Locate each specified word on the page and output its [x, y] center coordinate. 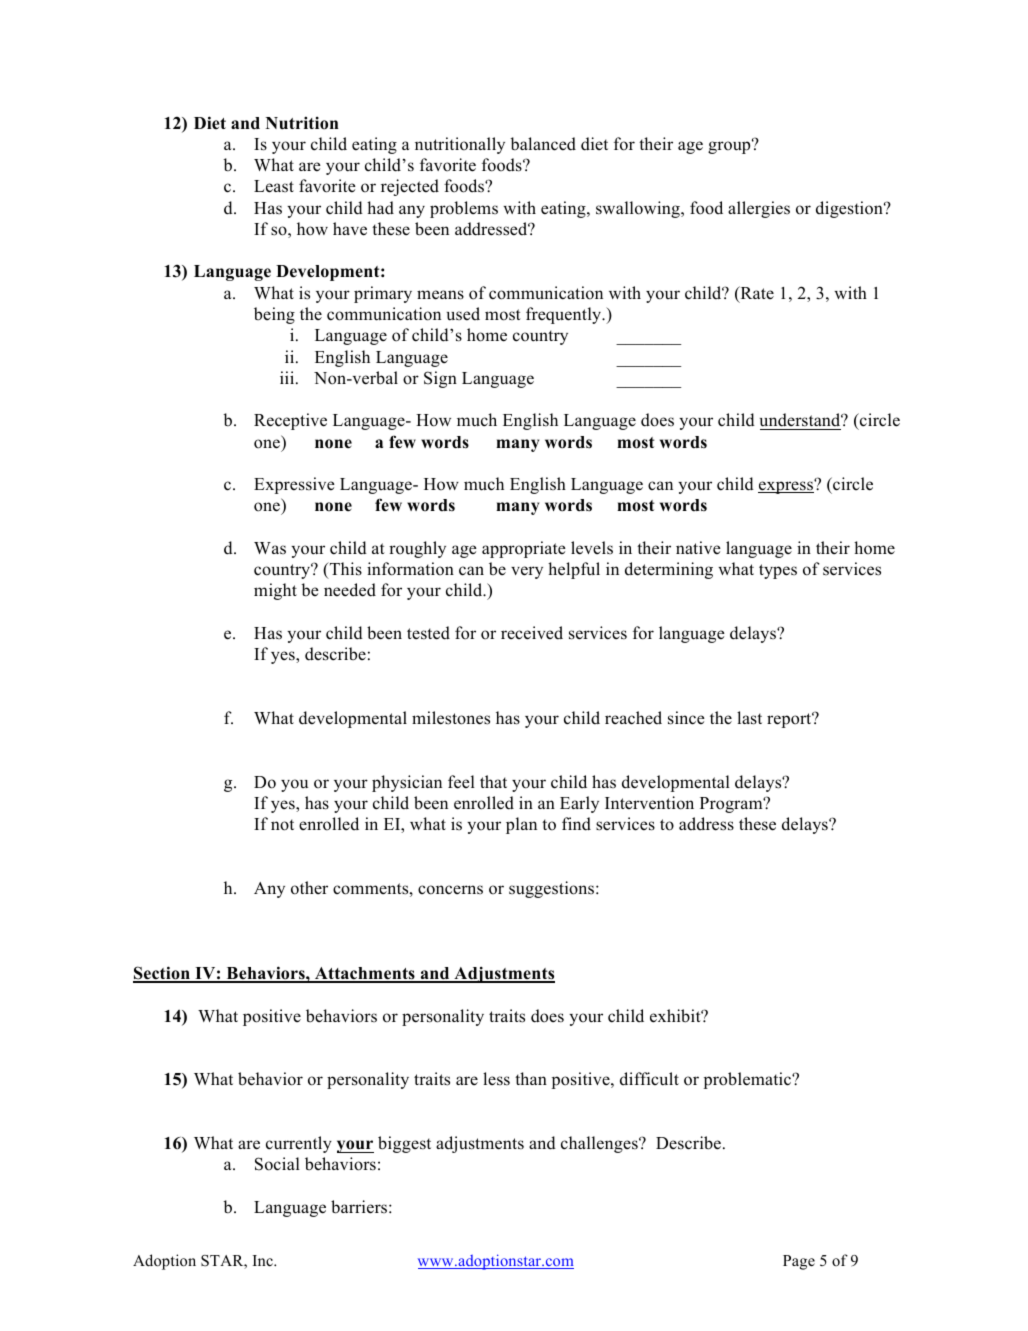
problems [464, 209]
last [749, 718]
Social [277, 1164]
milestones [451, 718]
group [730, 147]
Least [274, 186]
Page [799, 1262]
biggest [404, 1144]
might [275, 591]
